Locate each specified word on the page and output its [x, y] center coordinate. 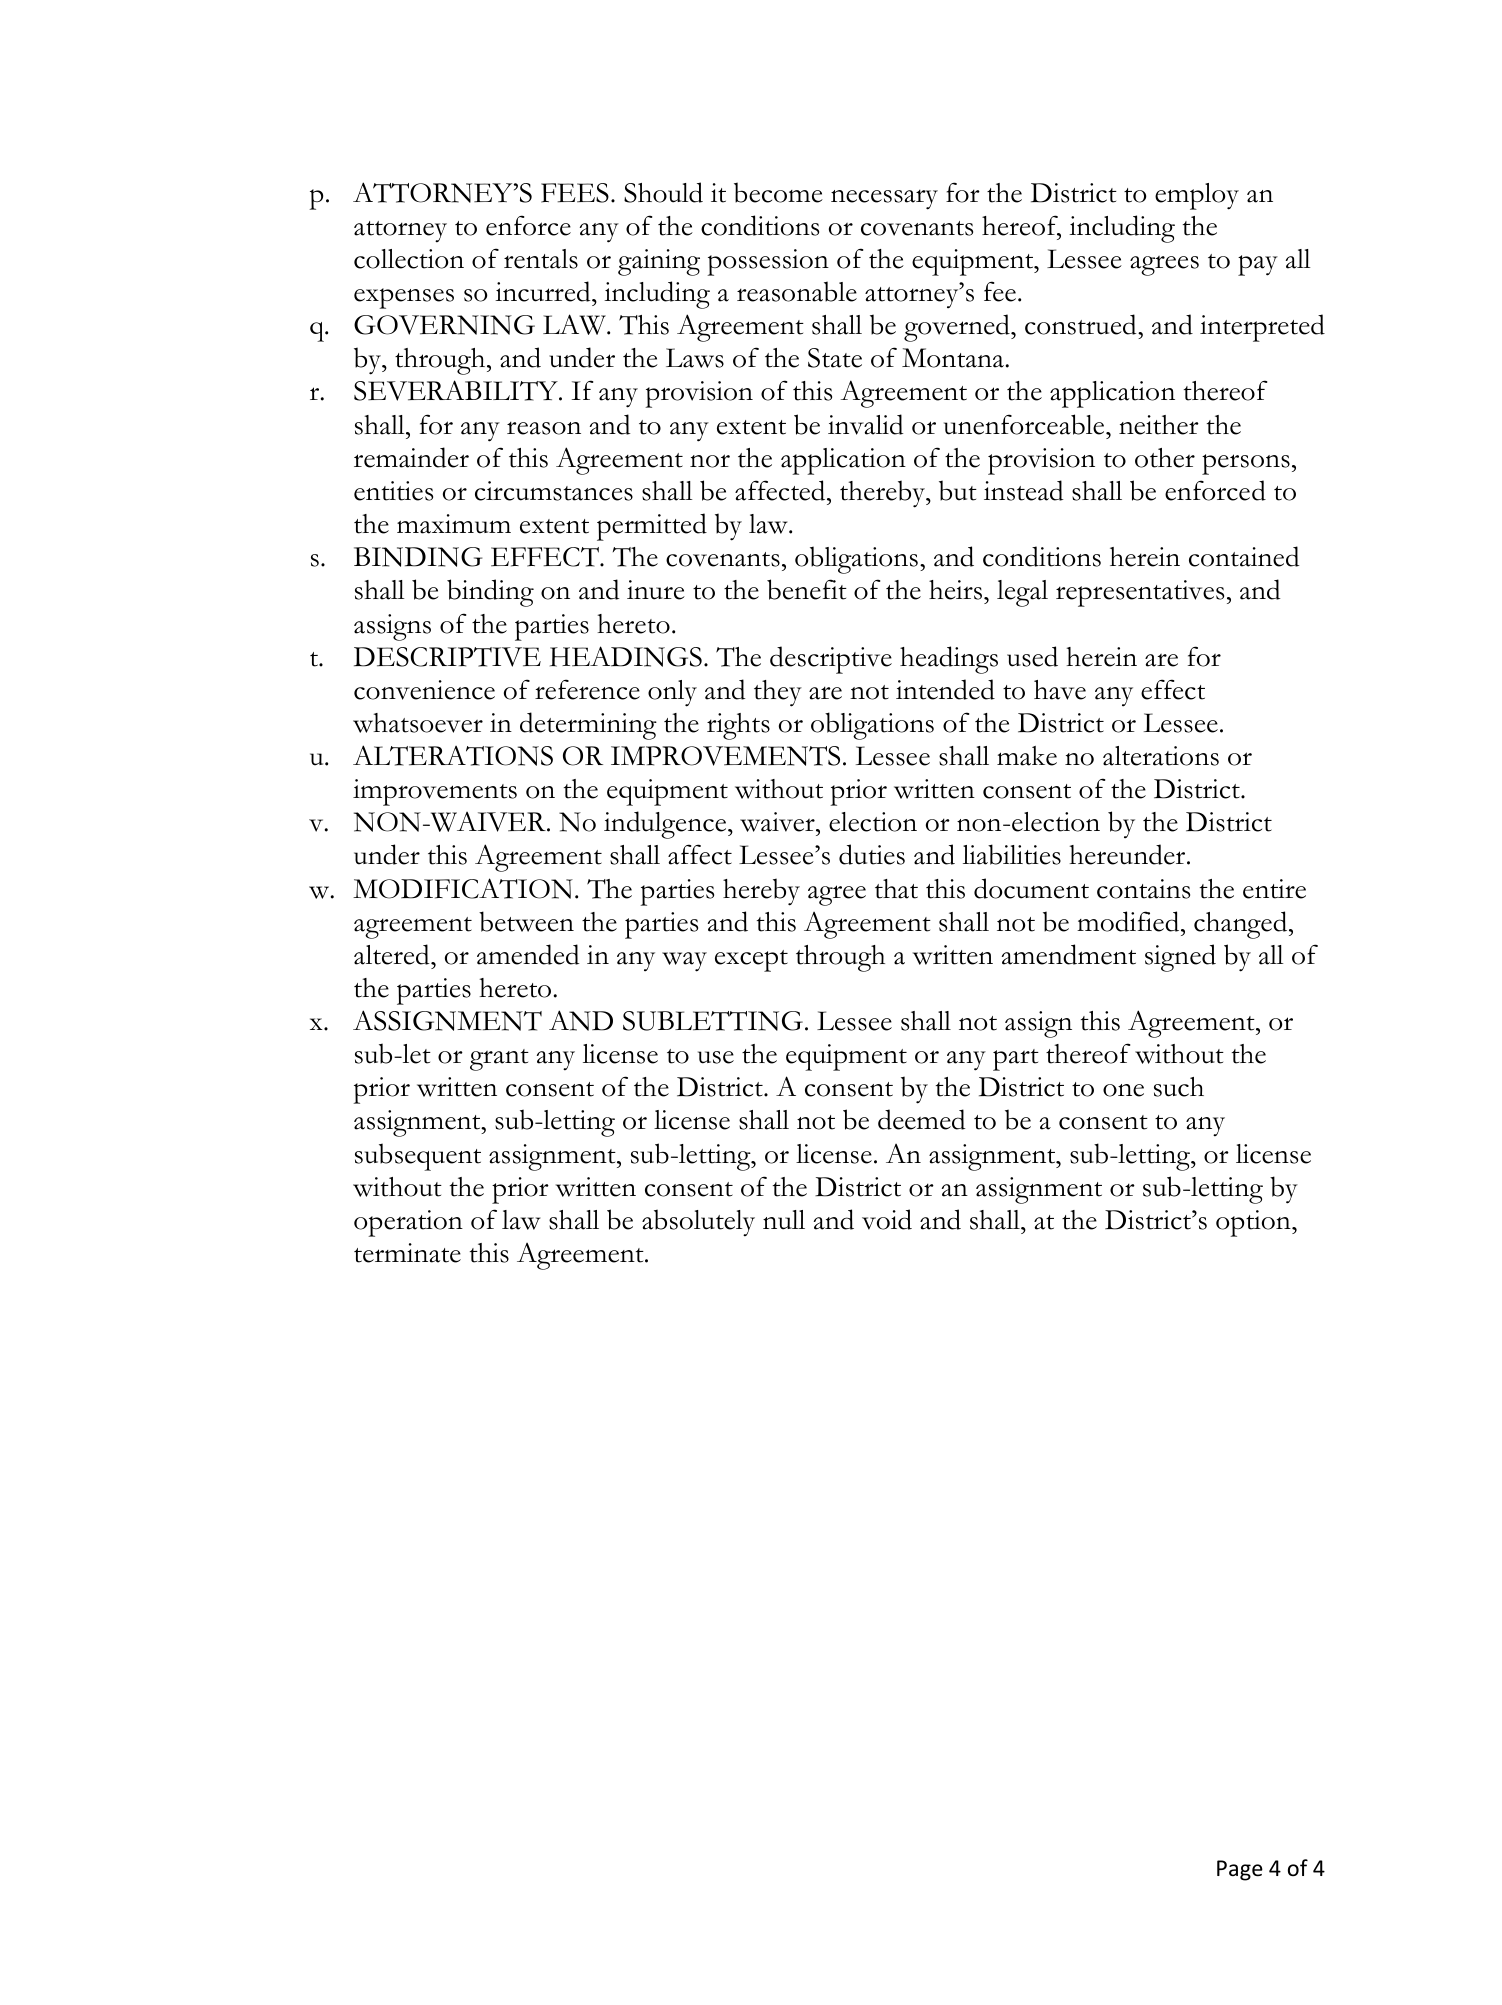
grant [499, 1060]
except [751, 961]
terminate [407, 1253]
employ [1197, 196]
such [1179, 1087]
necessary [884, 199]
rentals [541, 259]
